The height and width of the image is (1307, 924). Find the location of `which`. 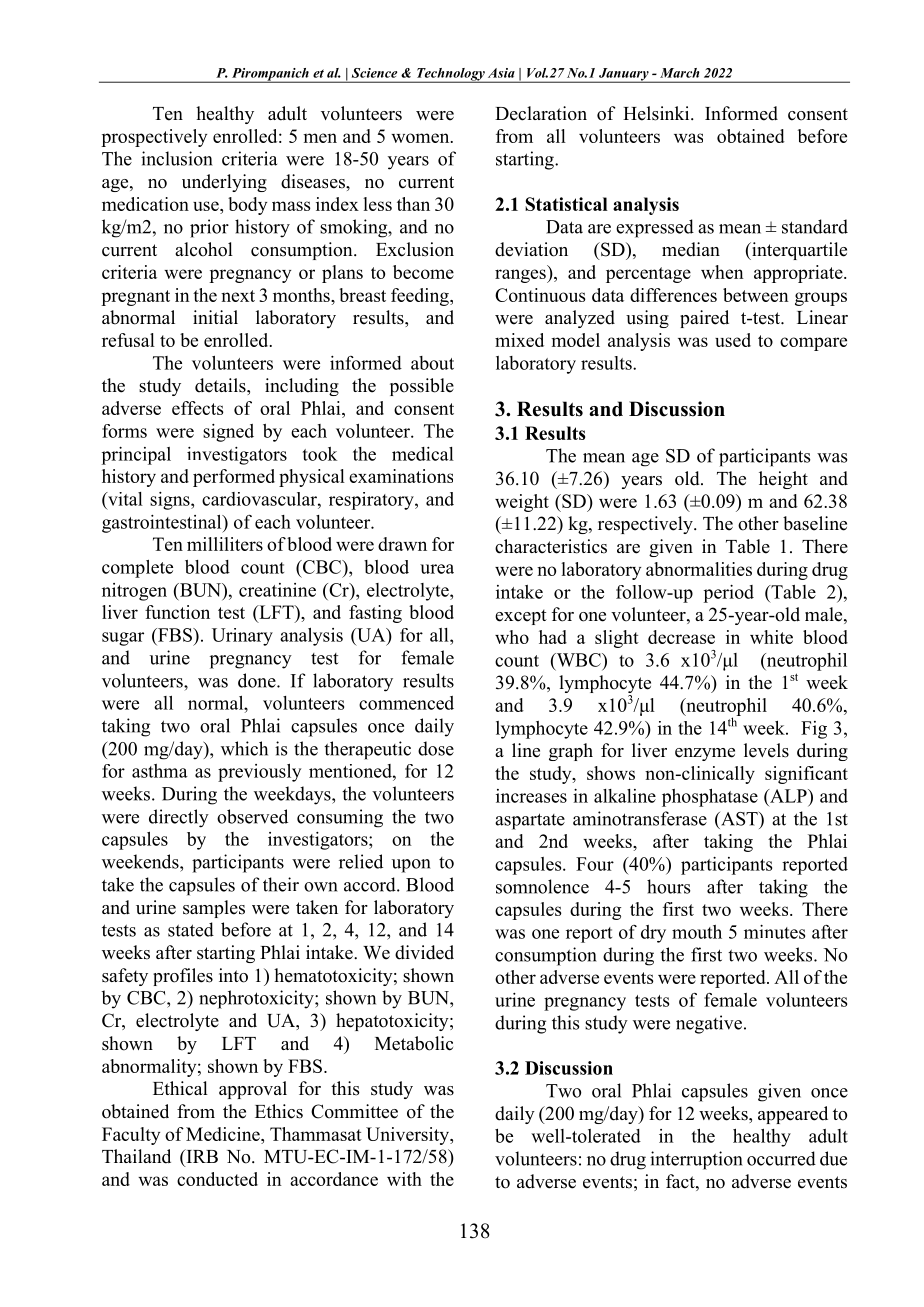

which is located at coordinates (244, 748).
